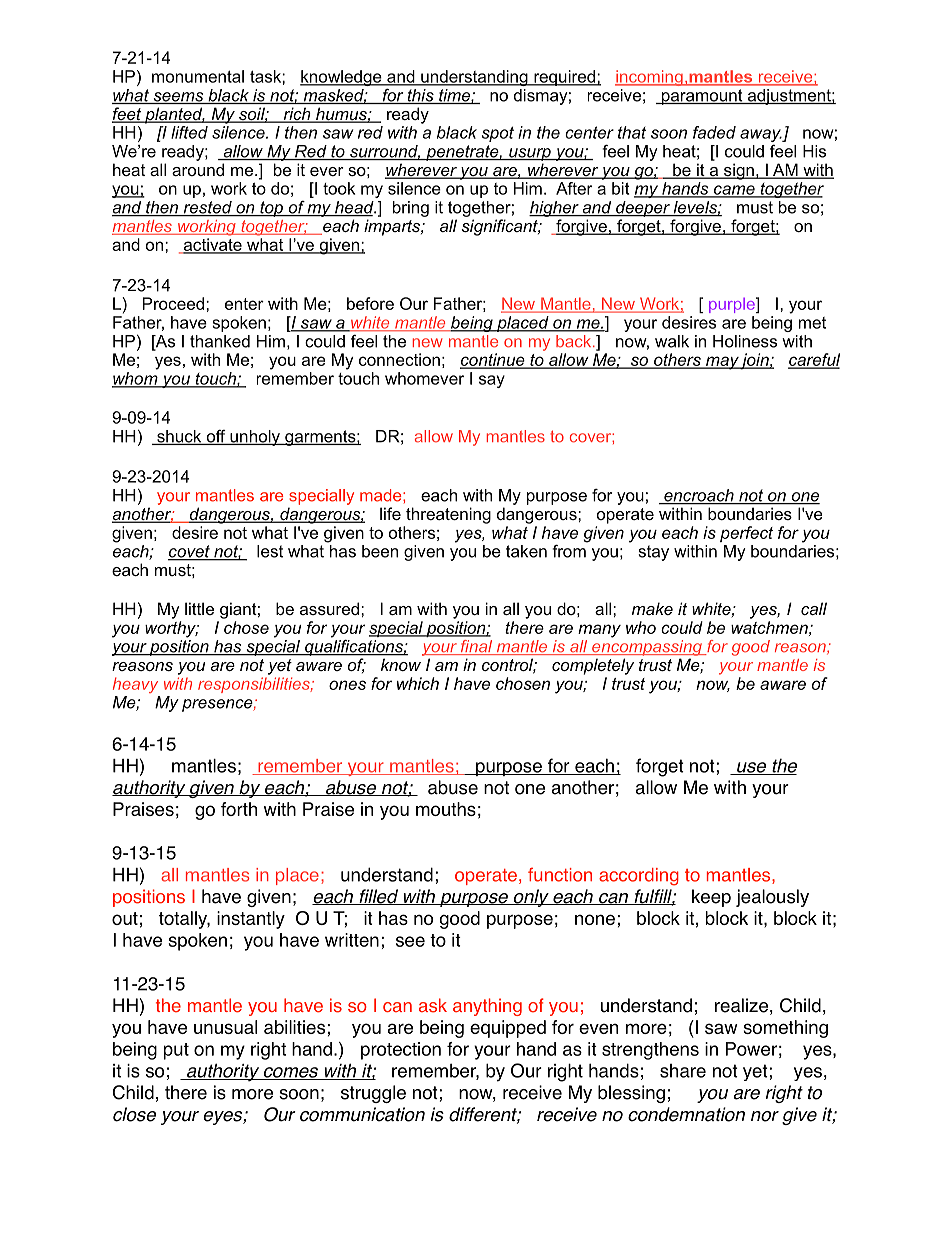 The width and height of the image is (952, 1233). Describe the element at coordinates (178, 98) in the image. I see `seems` at that location.
